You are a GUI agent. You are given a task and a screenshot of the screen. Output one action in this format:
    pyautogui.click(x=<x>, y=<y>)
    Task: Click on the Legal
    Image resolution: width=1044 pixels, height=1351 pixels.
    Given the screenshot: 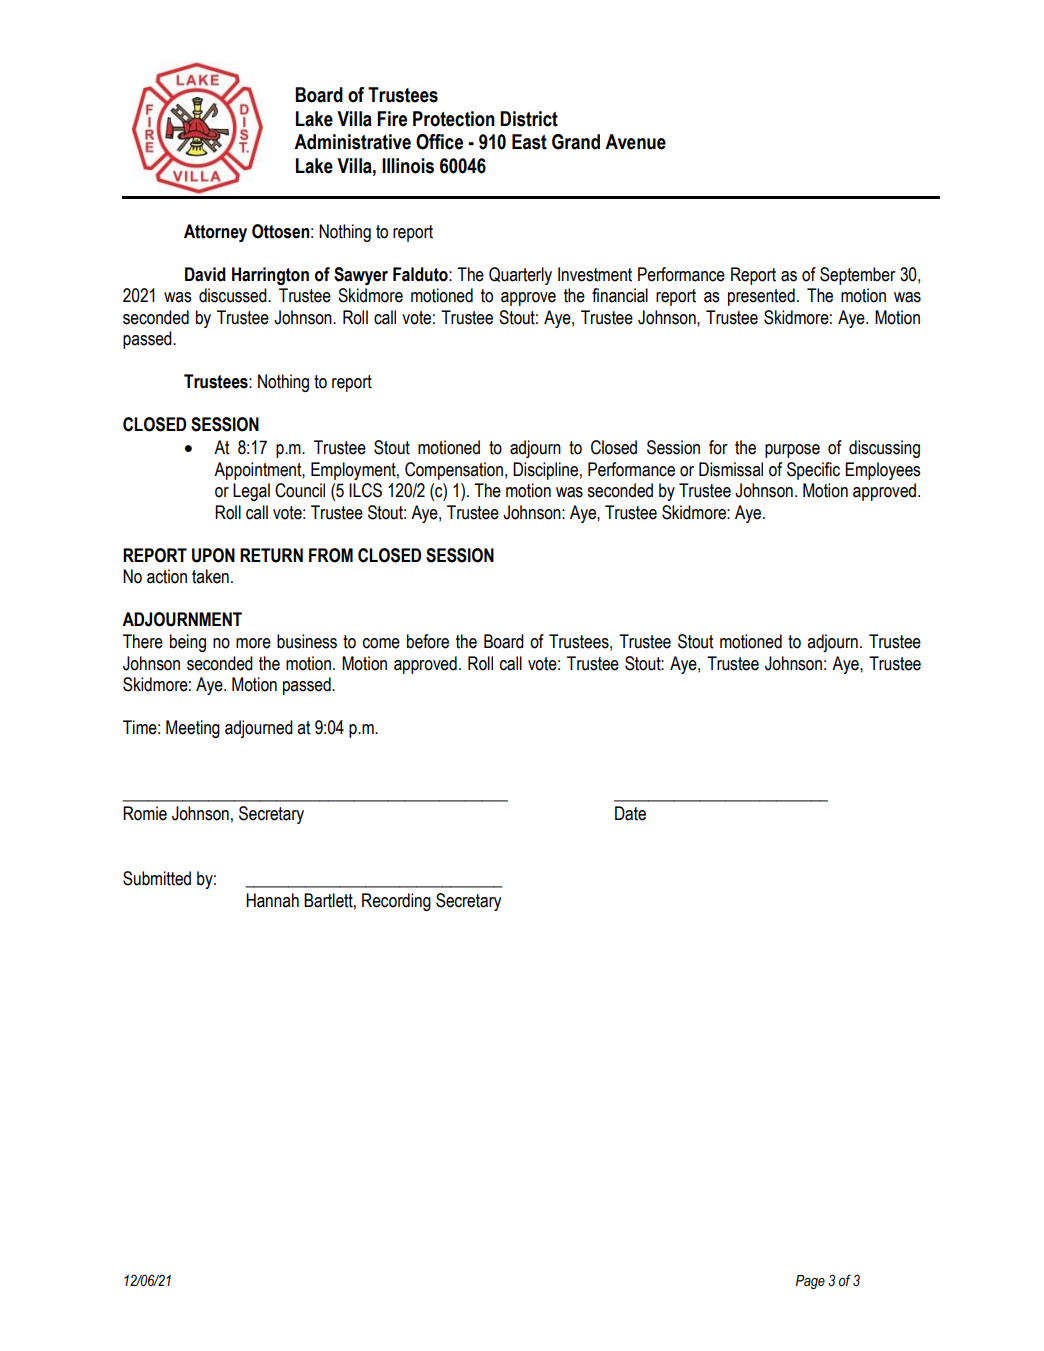 What is the action you would take?
    pyautogui.click(x=251, y=492)
